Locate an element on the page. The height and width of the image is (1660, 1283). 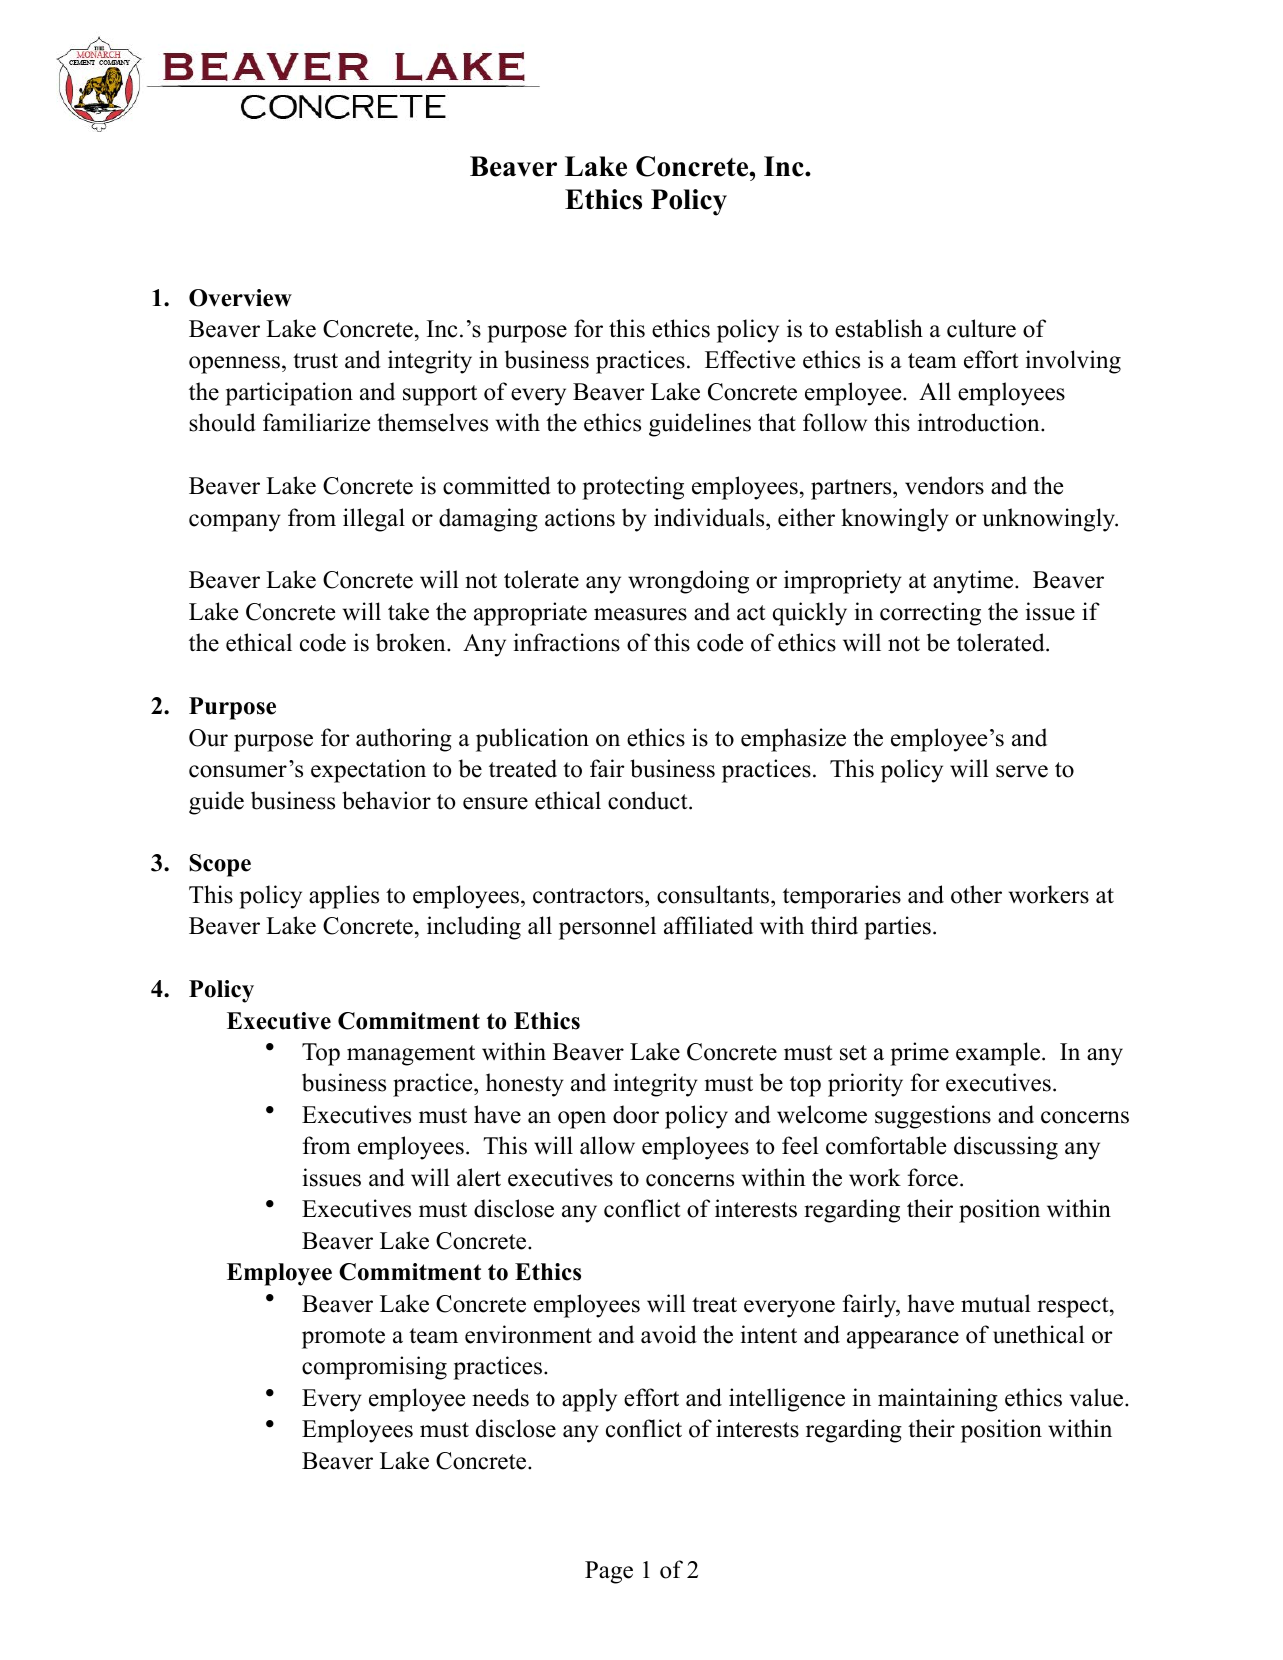
culture is located at coordinates (981, 328).
